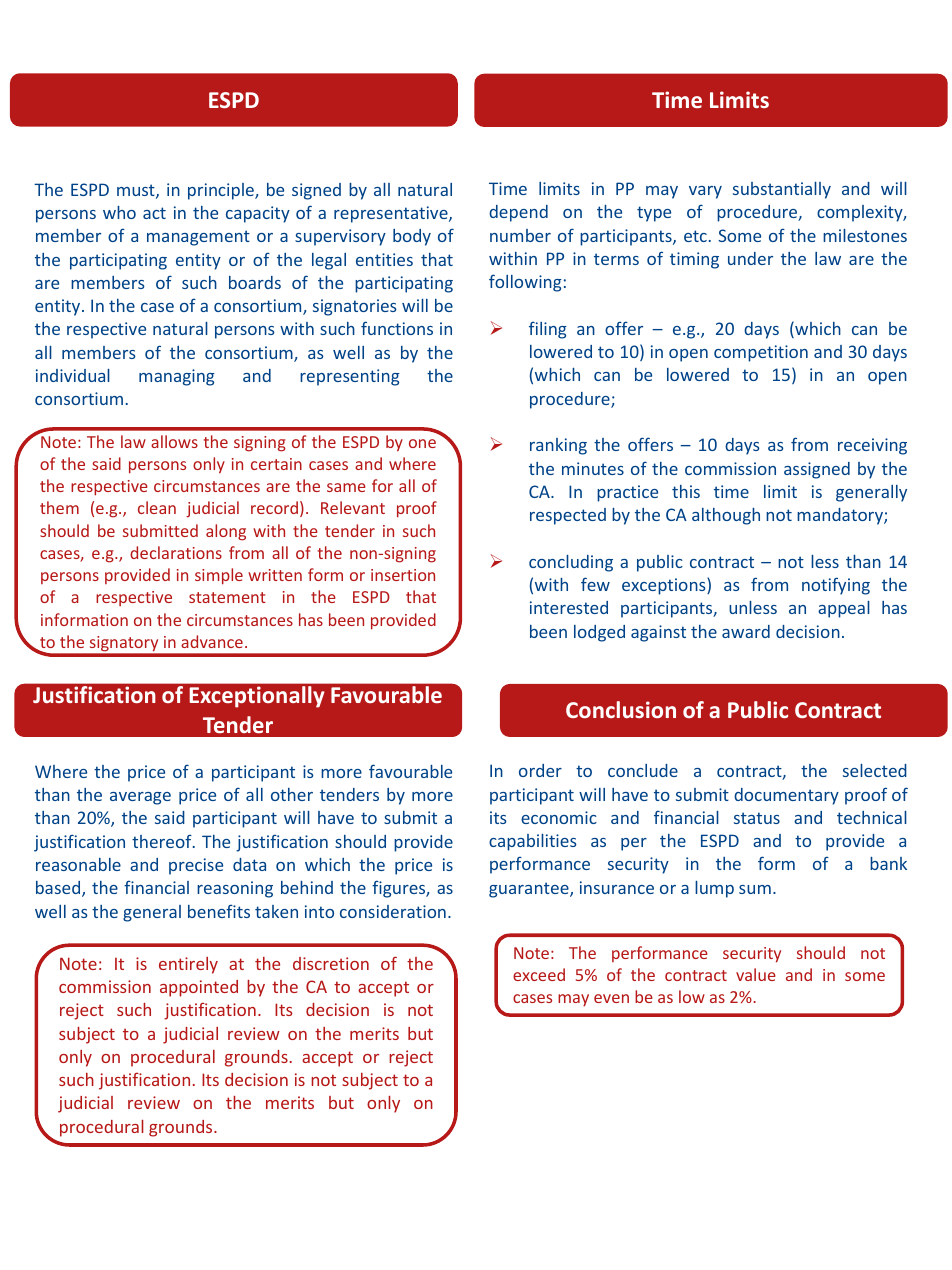 This document has width=952, height=1270. Describe the element at coordinates (403, 575) in the document. I see `insertion` at that location.
